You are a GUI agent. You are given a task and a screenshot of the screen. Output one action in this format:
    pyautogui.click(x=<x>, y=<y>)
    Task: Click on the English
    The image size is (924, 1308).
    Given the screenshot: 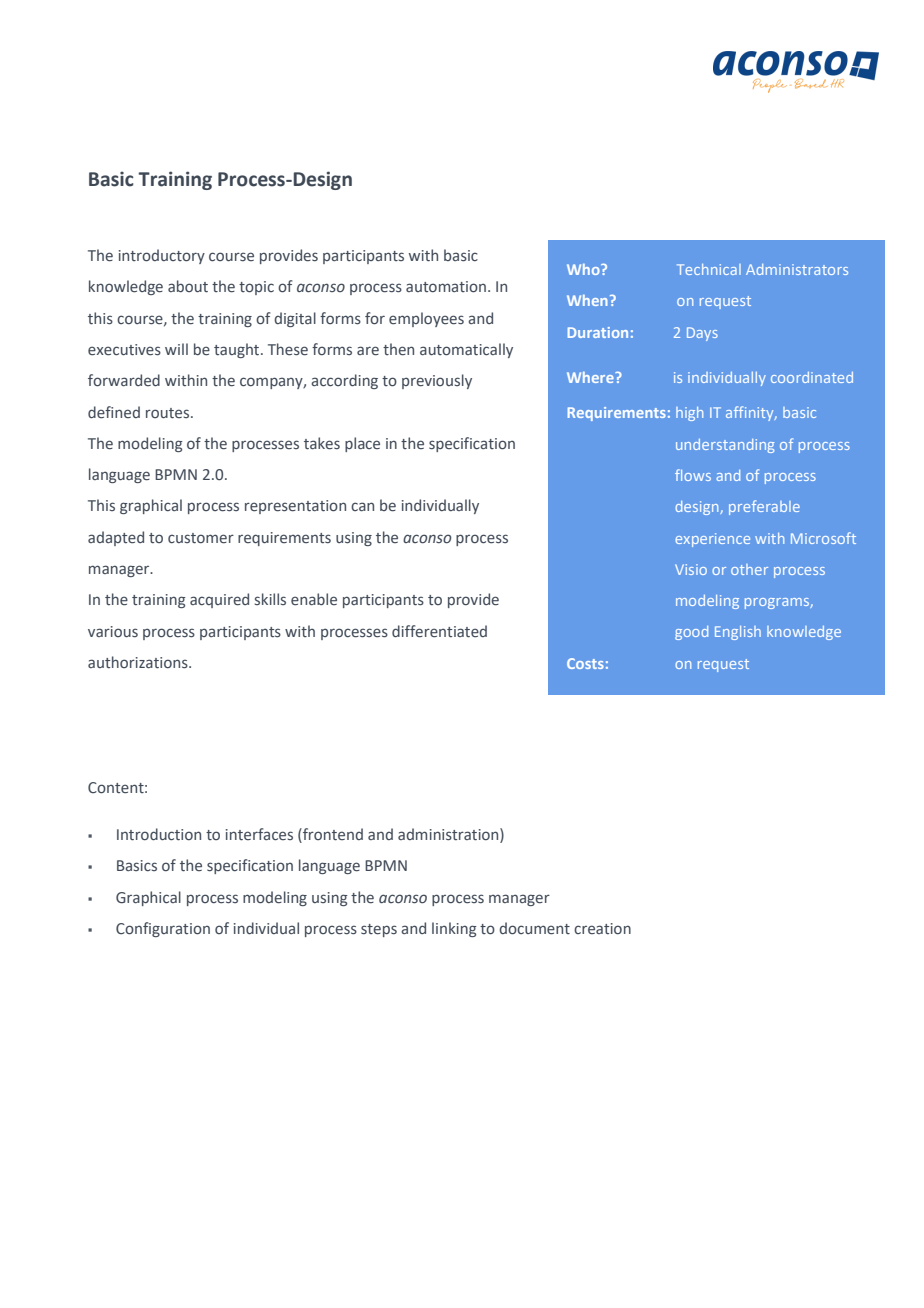 What is the action you would take?
    pyautogui.click(x=738, y=633)
